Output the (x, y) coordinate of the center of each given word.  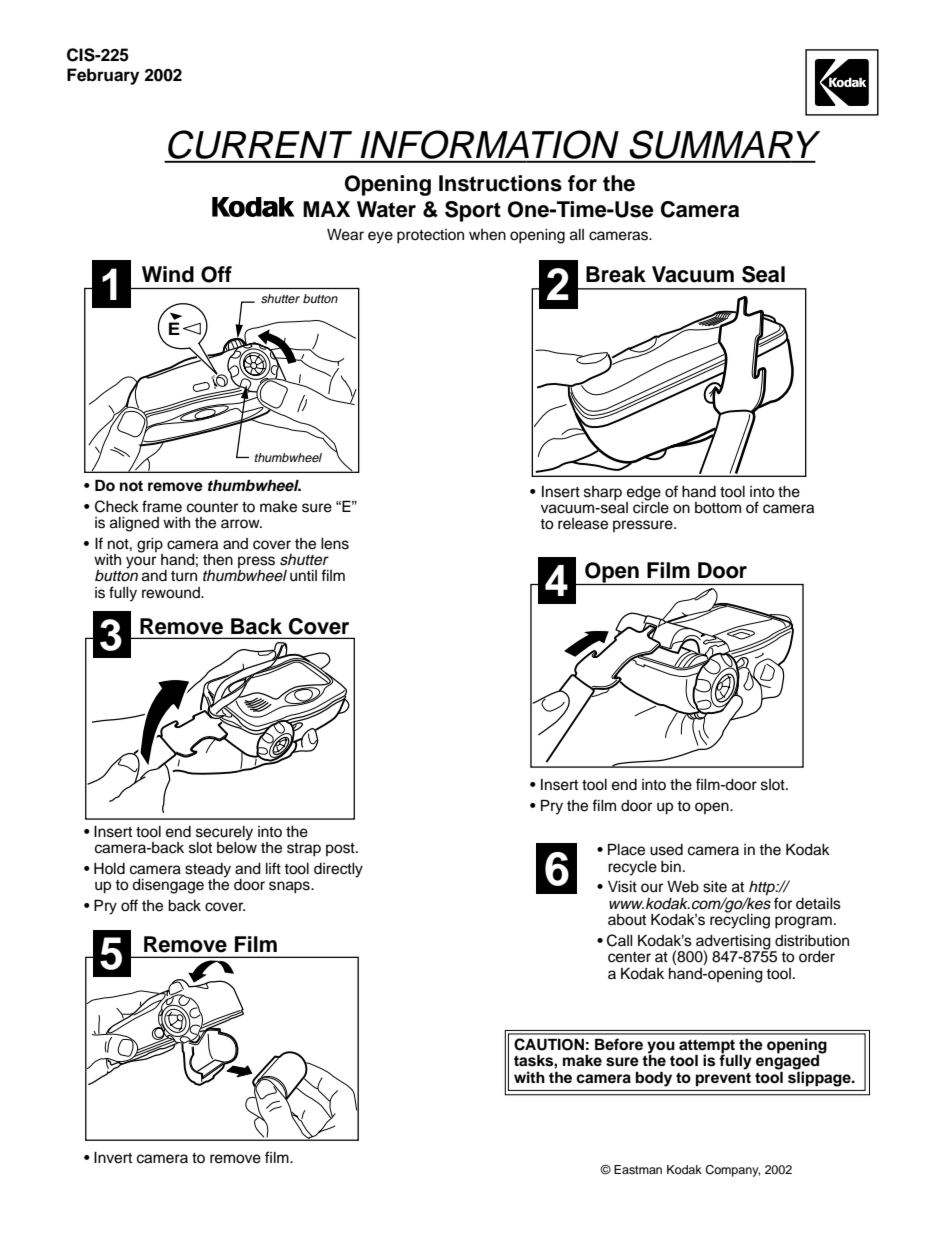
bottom (718, 508)
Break (616, 274)
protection (430, 236)
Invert (113, 1158)
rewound (172, 593)
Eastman (638, 1169)
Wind (168, 274)
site (715, 887)
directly (338, 870)
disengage (168, 886)
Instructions (500, 183)
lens (335, 544)
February (103, 76)
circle (651, 506)
